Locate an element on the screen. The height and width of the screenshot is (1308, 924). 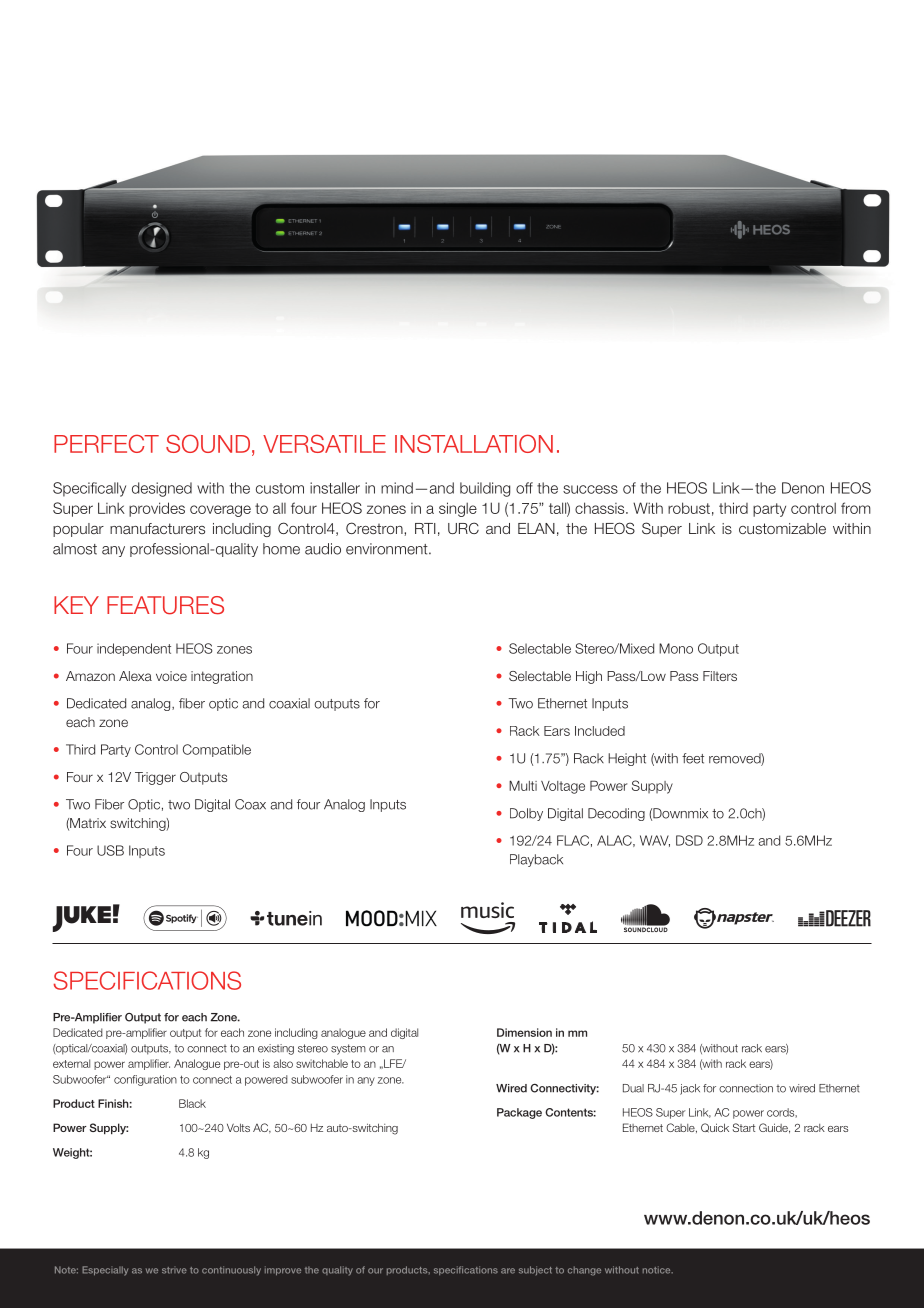
jack is located at coordinates (690, 1089).
